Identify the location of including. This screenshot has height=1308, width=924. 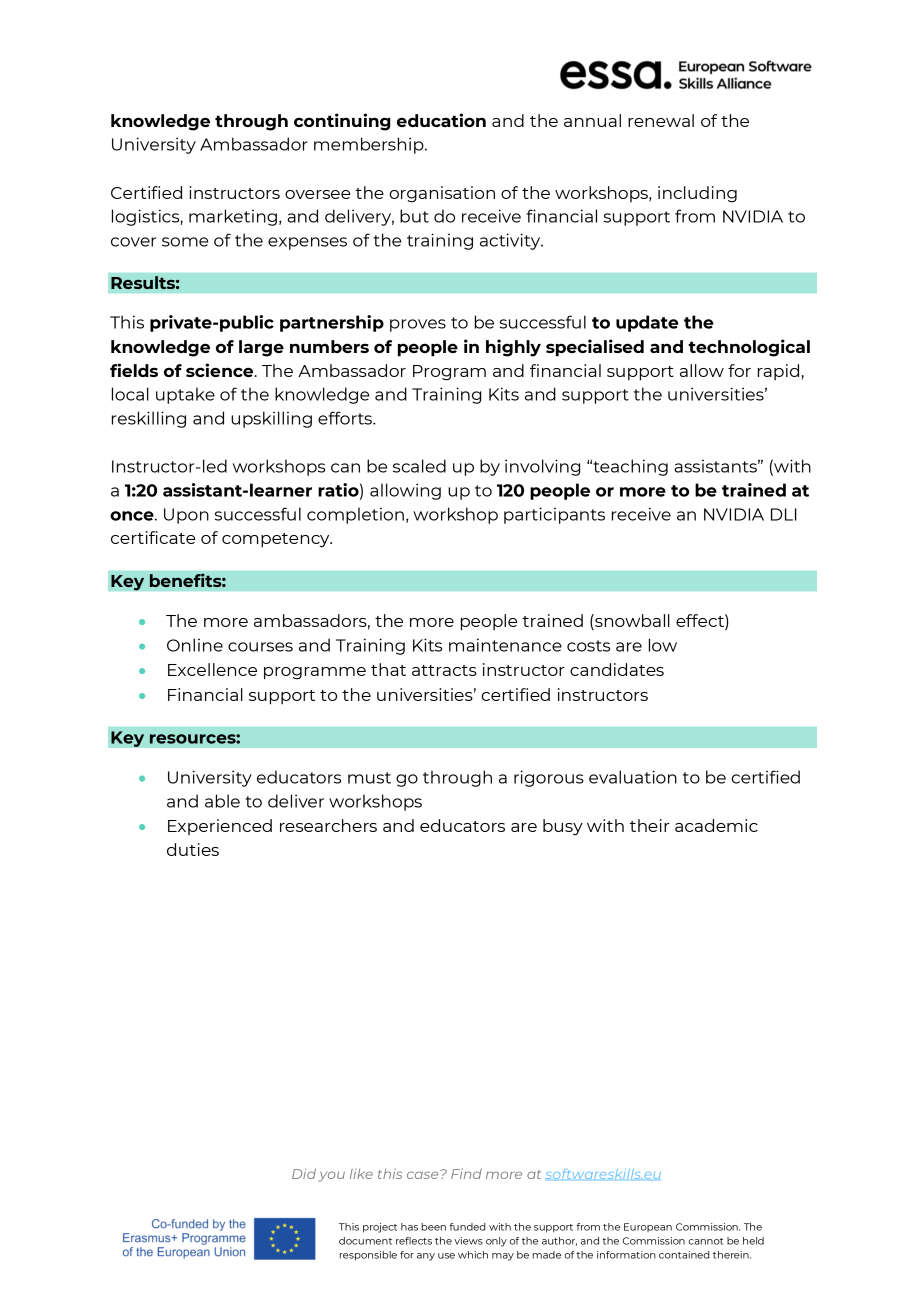
(697, 194).
